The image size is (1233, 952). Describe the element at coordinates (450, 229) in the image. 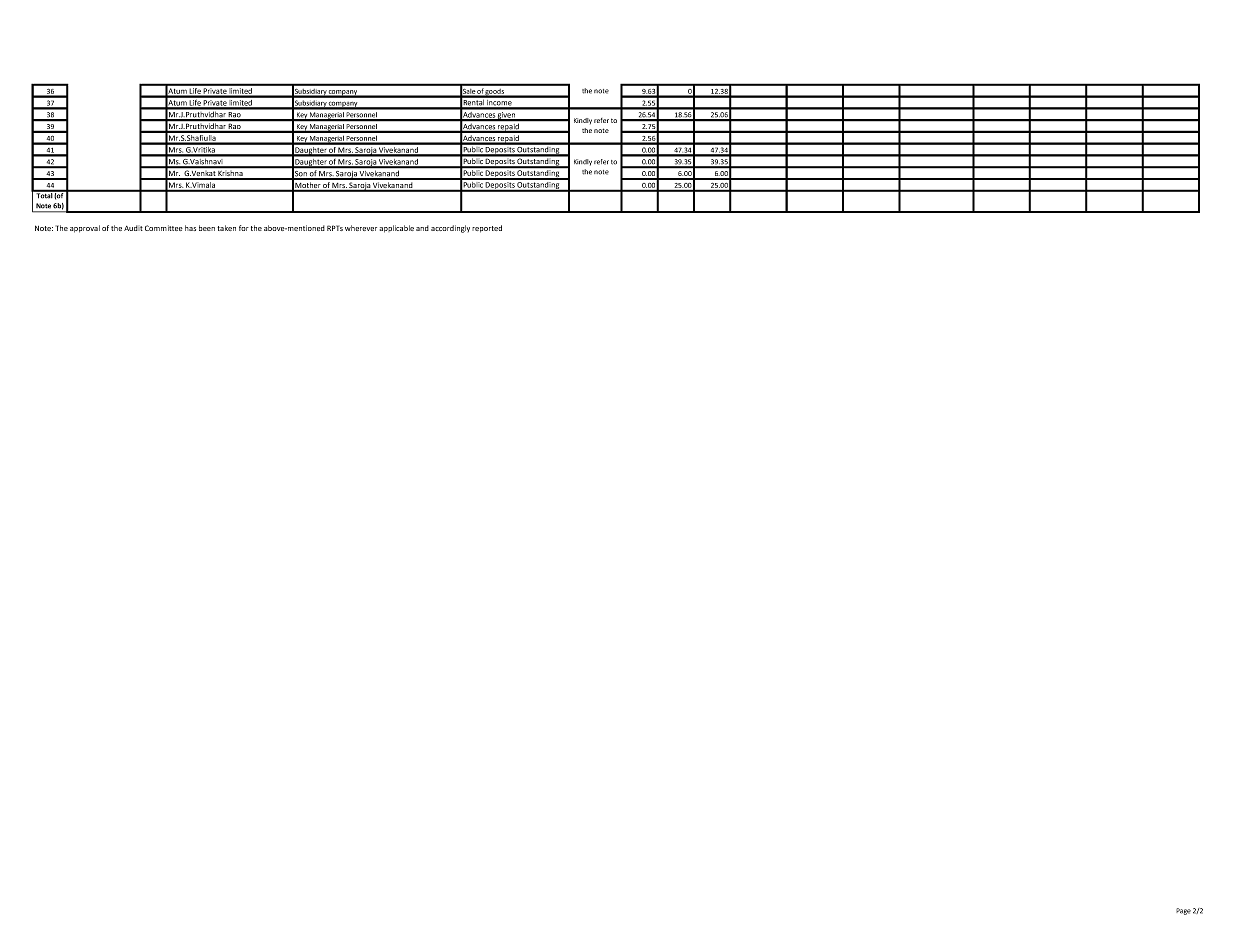

I see `accordingly` at that location.
